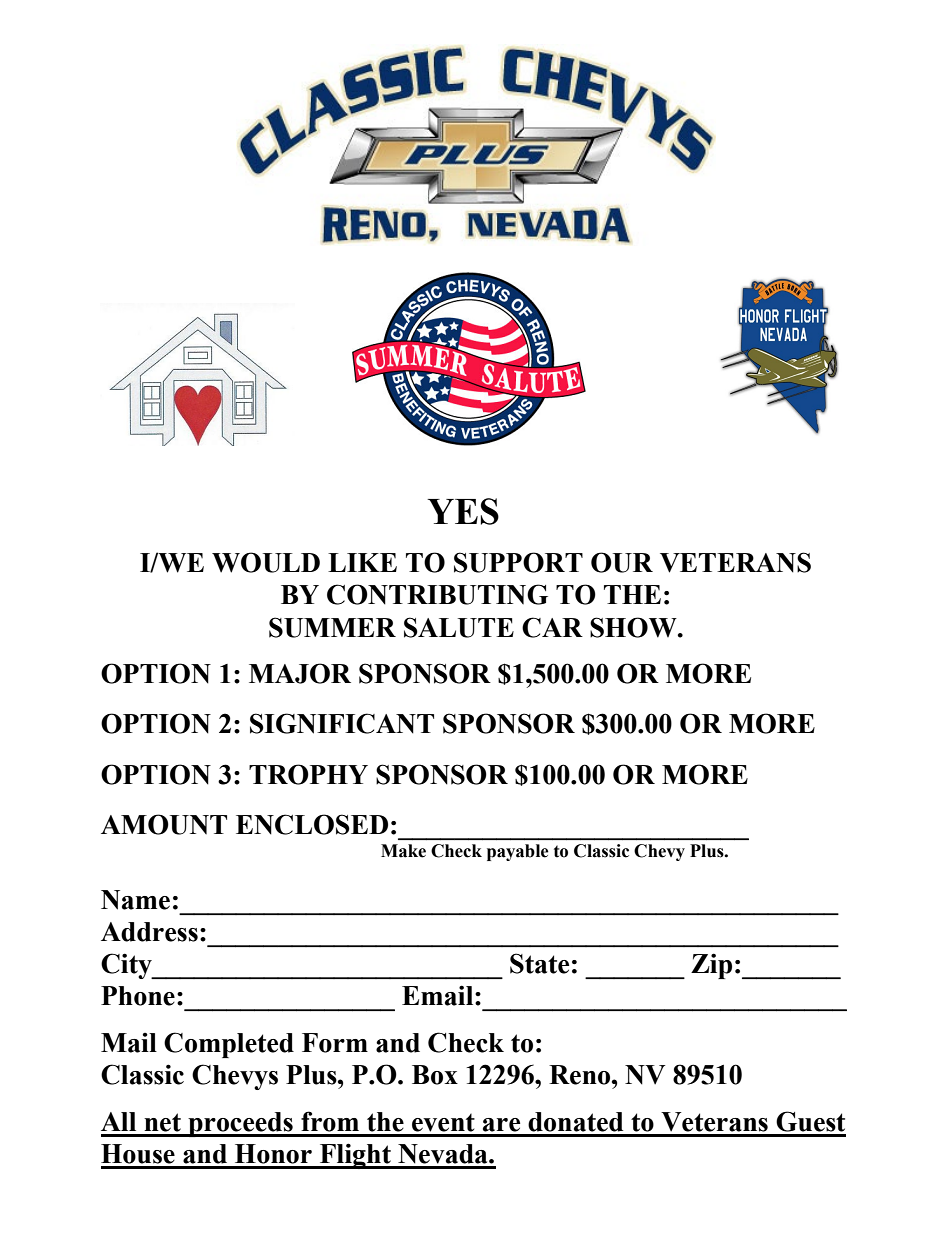 This page has height=1233, width=952. Describe the element at coordinates (229, 1045) in the page. I see `Completed` at that location.
